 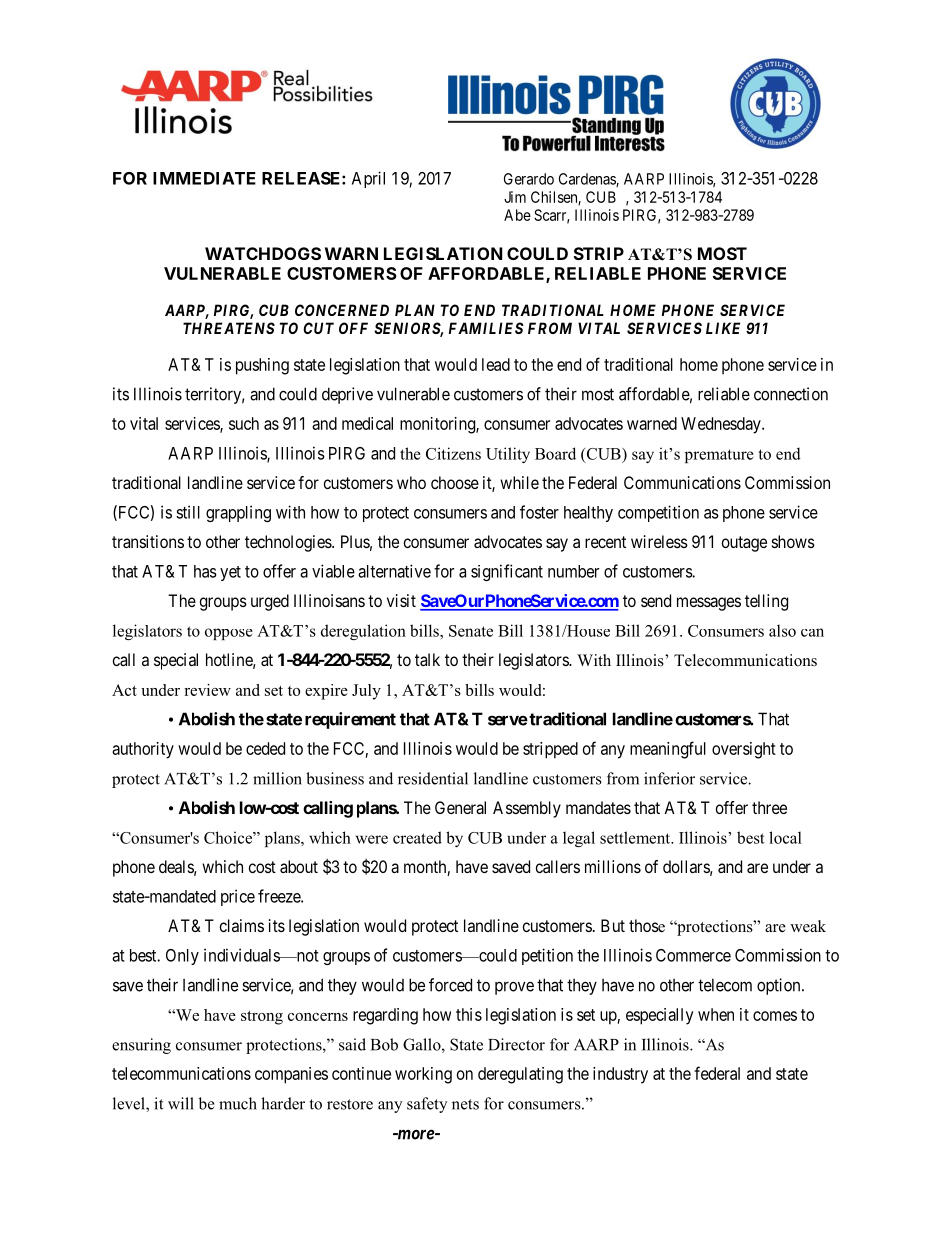 What do you see at coordinates (204, 178) in the page?
I see `IMMEDIATE` at bounding box center [204, 178].
